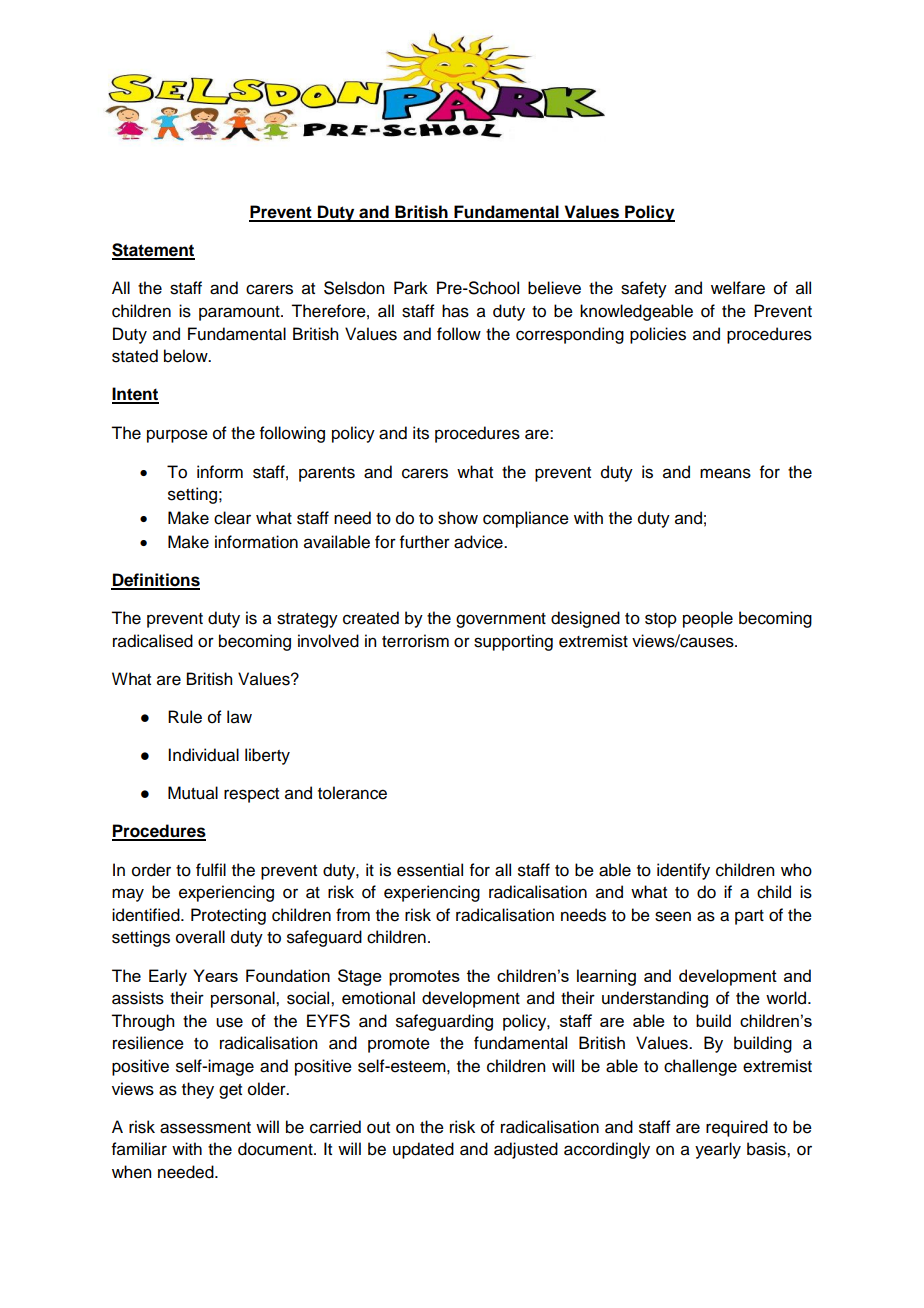 The width and height of the screenshot is (924, 1308). What do you see at coordinates (708, 619) in the screenshot?
I see `people` at bounding box center [708, 619].
